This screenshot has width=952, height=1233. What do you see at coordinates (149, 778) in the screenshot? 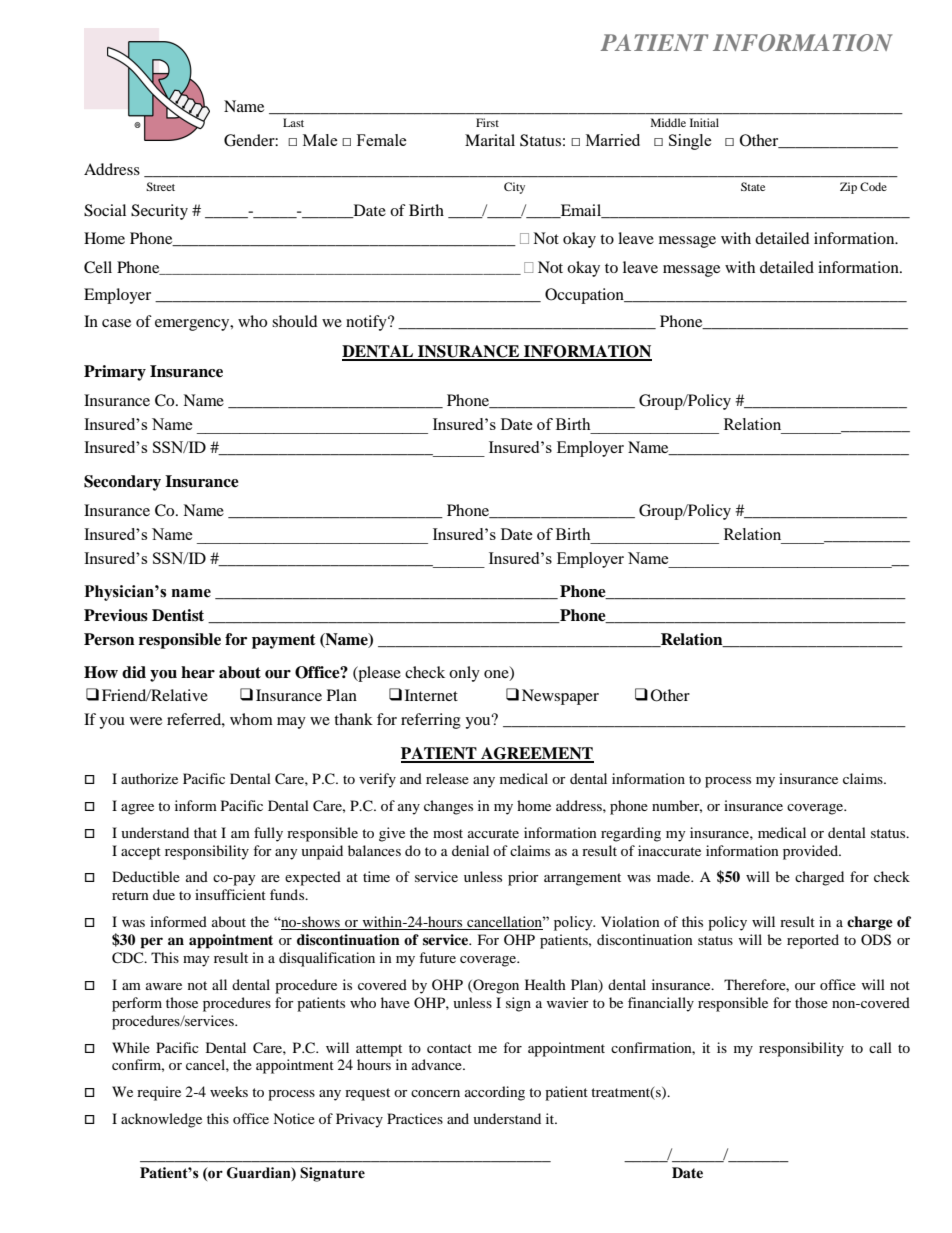
I see `authorize` at bounding box center [149, 778].
